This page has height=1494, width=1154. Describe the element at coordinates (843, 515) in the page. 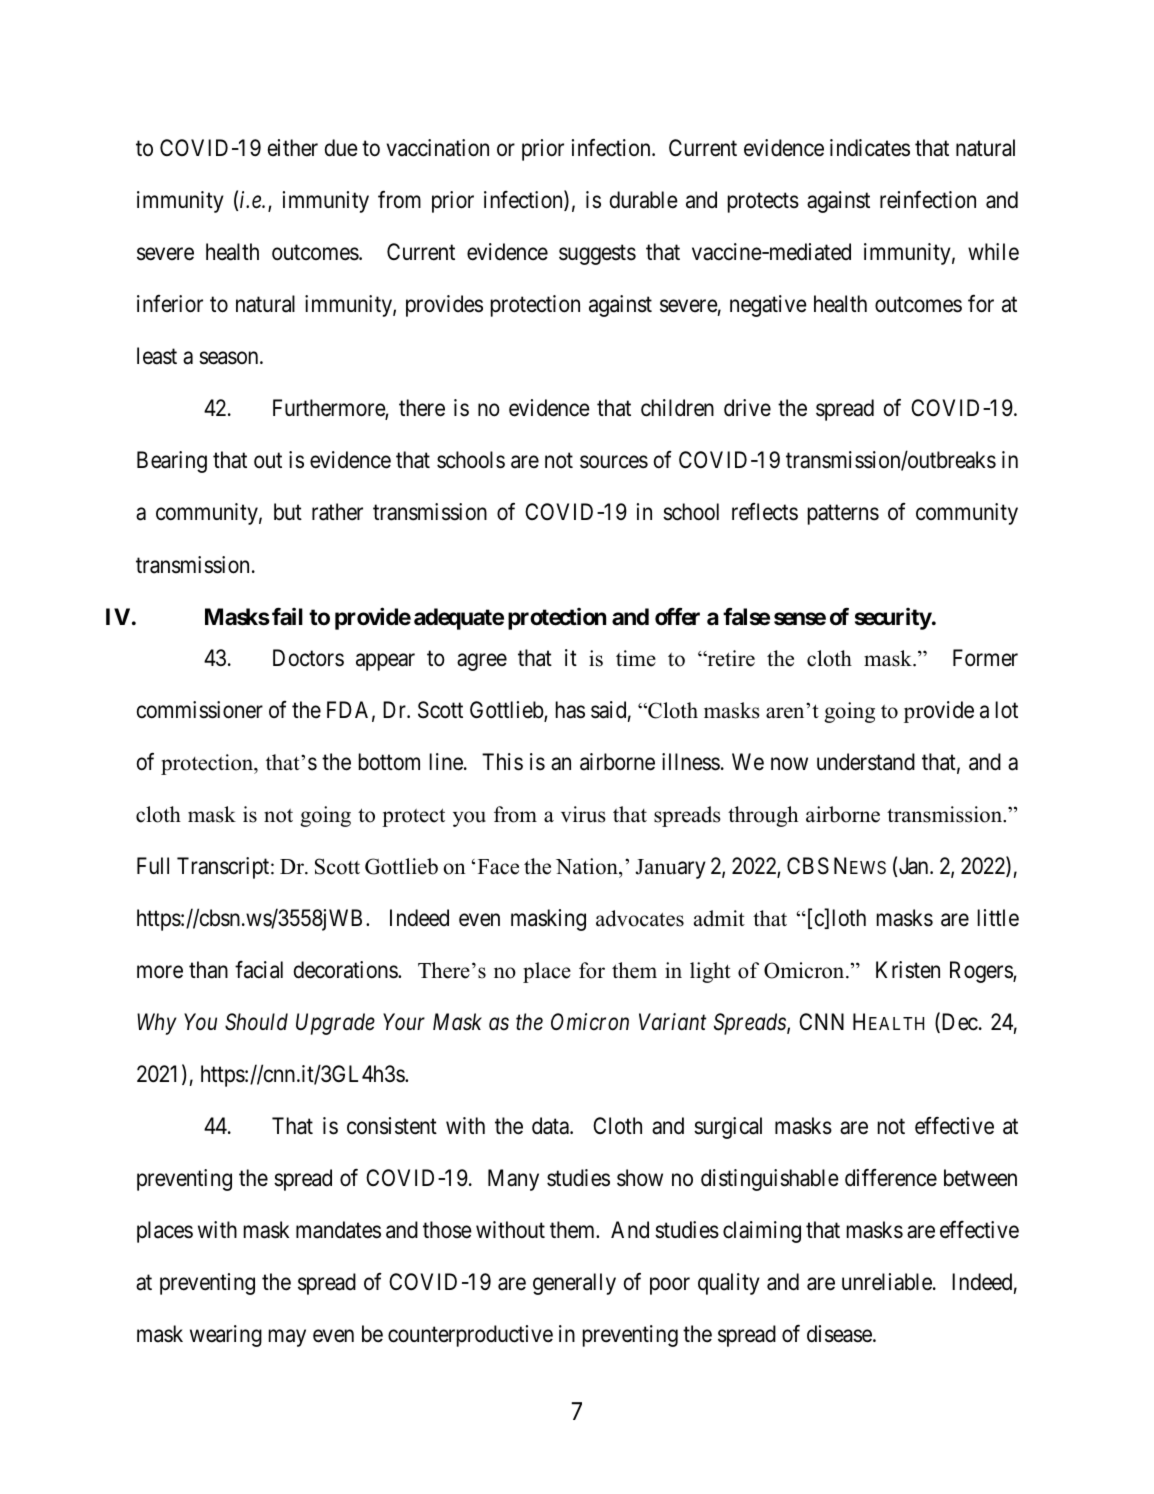

I see `patterns` at that location.
